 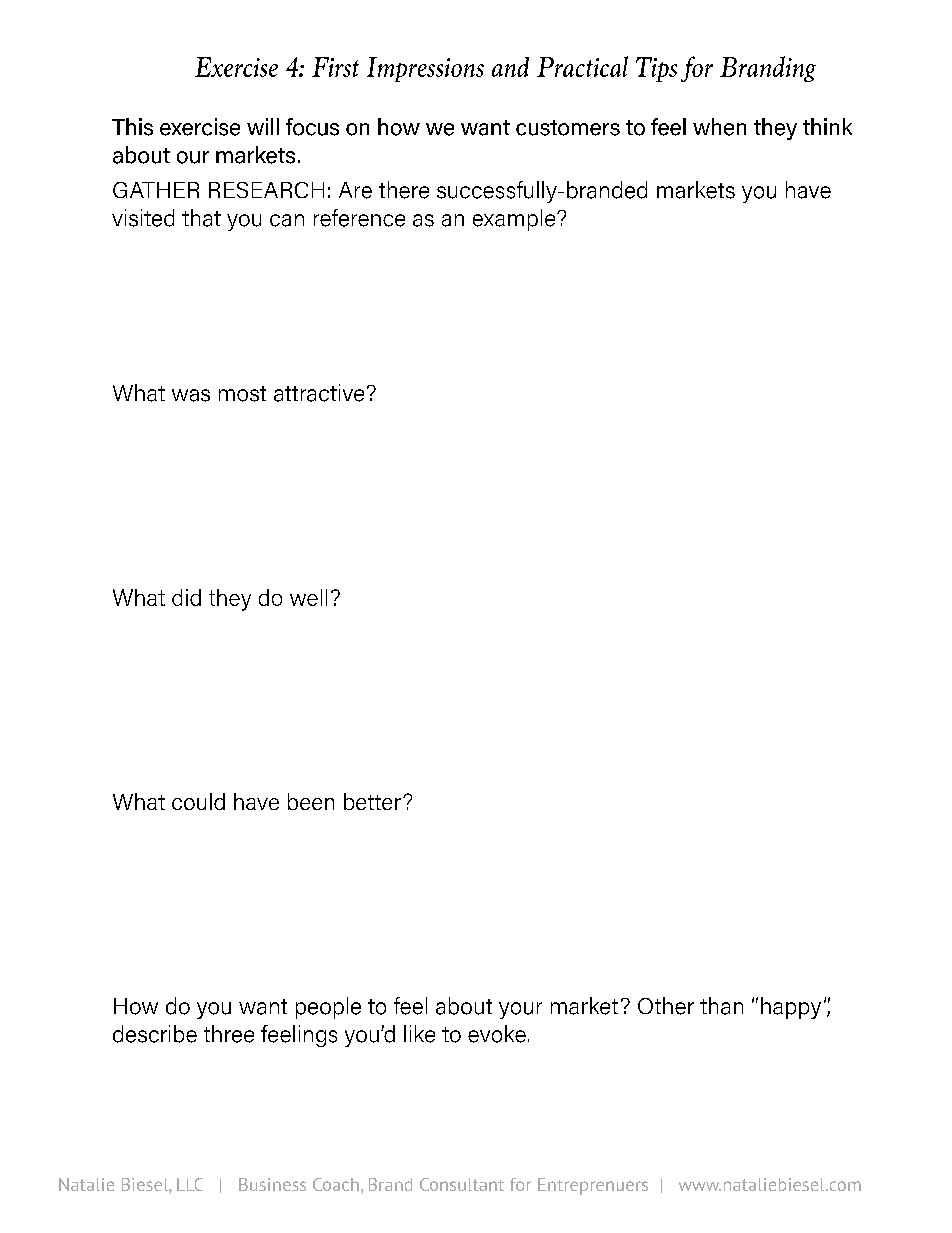 I want to click on Consultant, so click(x=462, y=1184).
